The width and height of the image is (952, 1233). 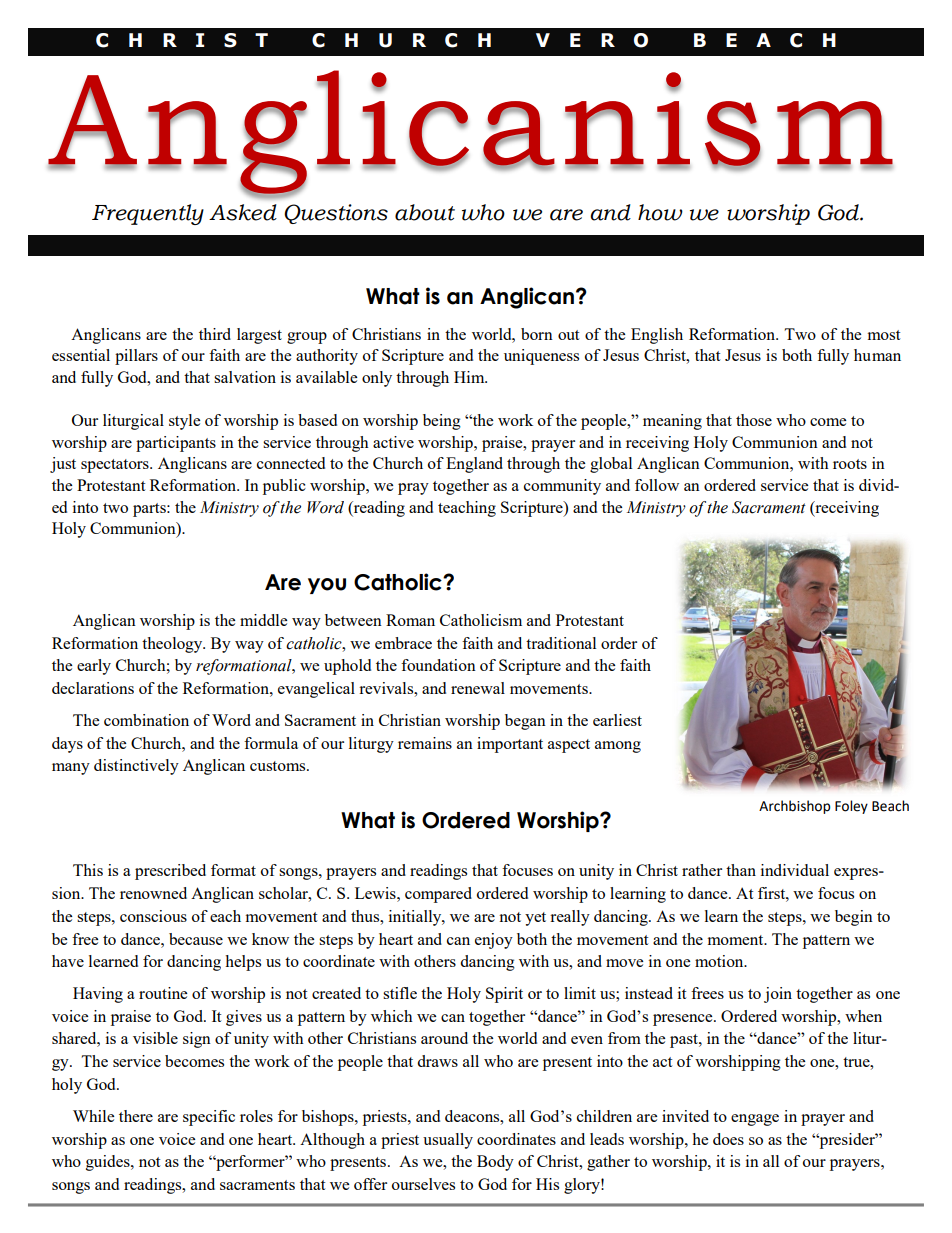 I want to click on about, so click(x=425, y=212).
